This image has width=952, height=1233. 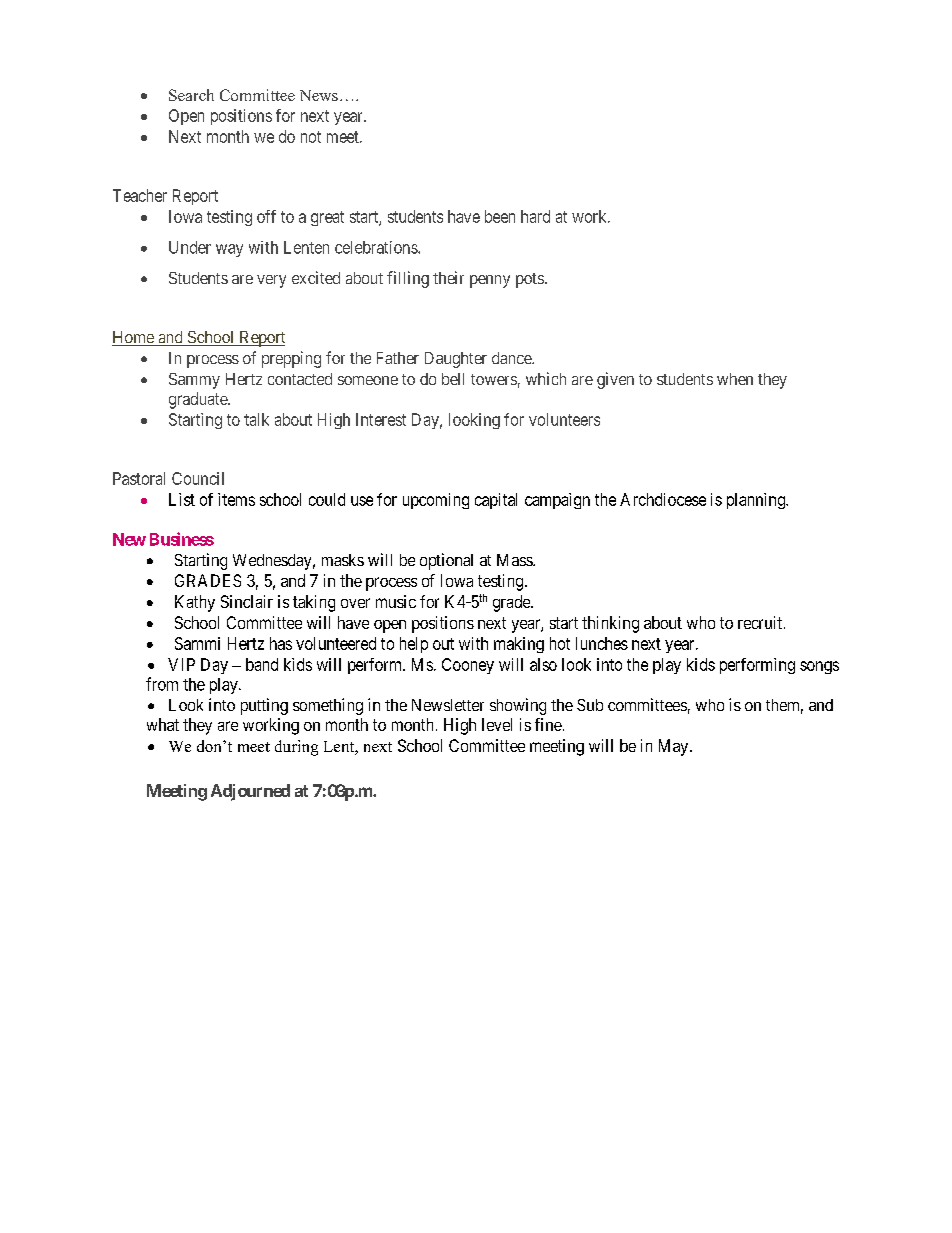 What do you see at coordinates (819, 667) in the image?
I see `songs` at bounding box center [819, 667].
